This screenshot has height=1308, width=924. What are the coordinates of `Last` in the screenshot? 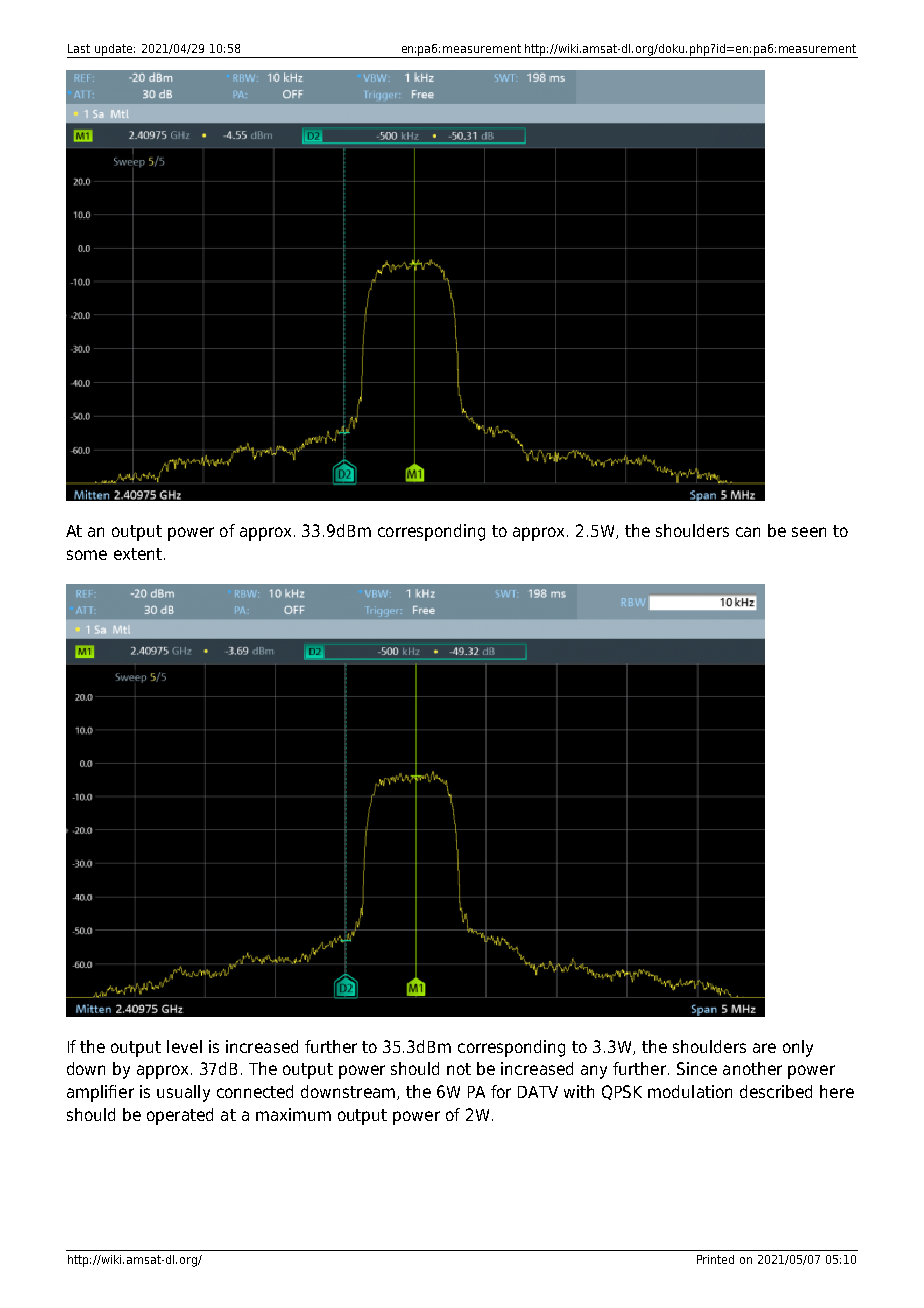 It's located at (79, 48).
